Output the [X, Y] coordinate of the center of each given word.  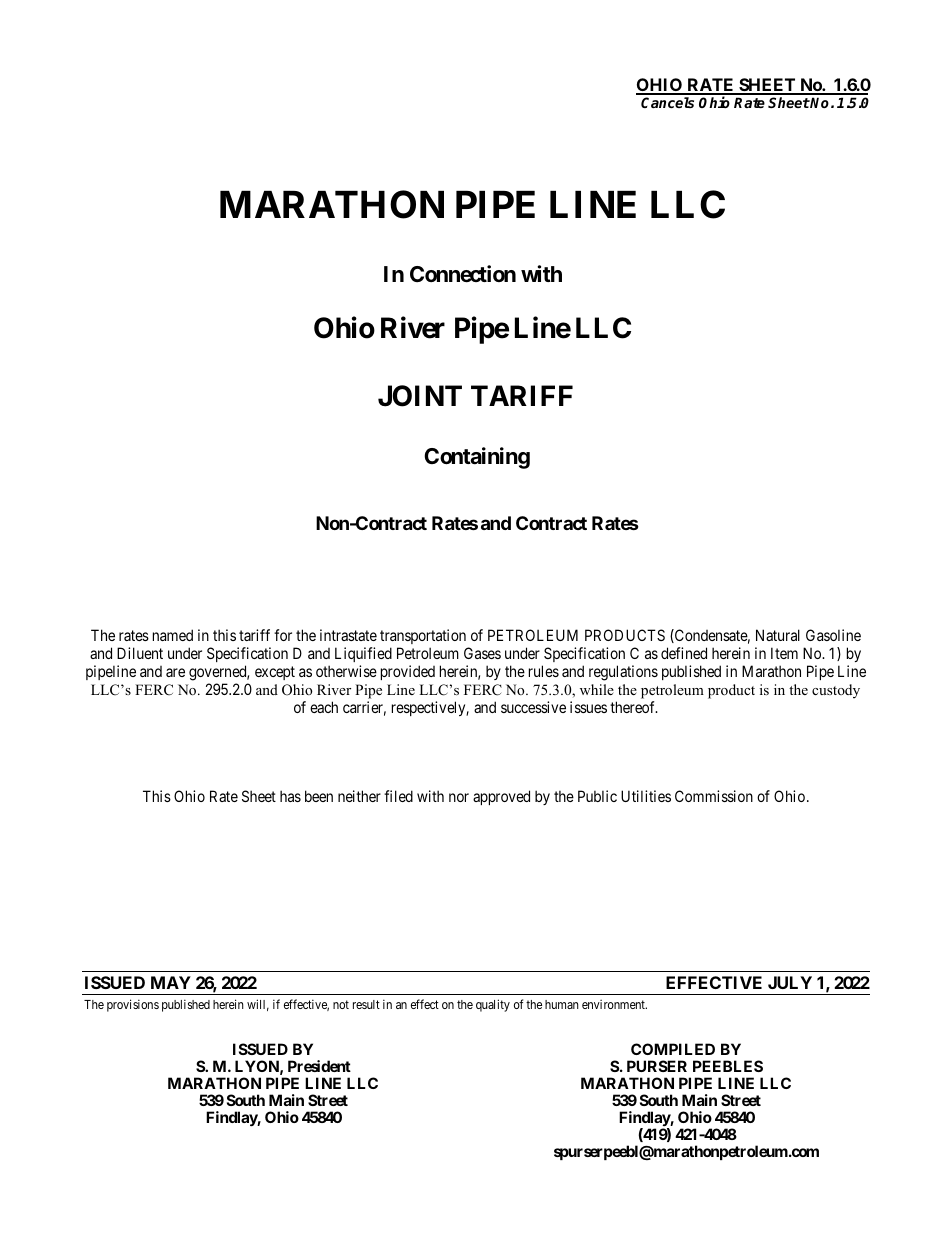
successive [533, 707]
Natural [778, 635]
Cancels [667, 102]
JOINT [420, 396]
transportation [424, 638]
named [173, 635]
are [175, 672]
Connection [463, 274]
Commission [714, 796]
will [258, 1005]
